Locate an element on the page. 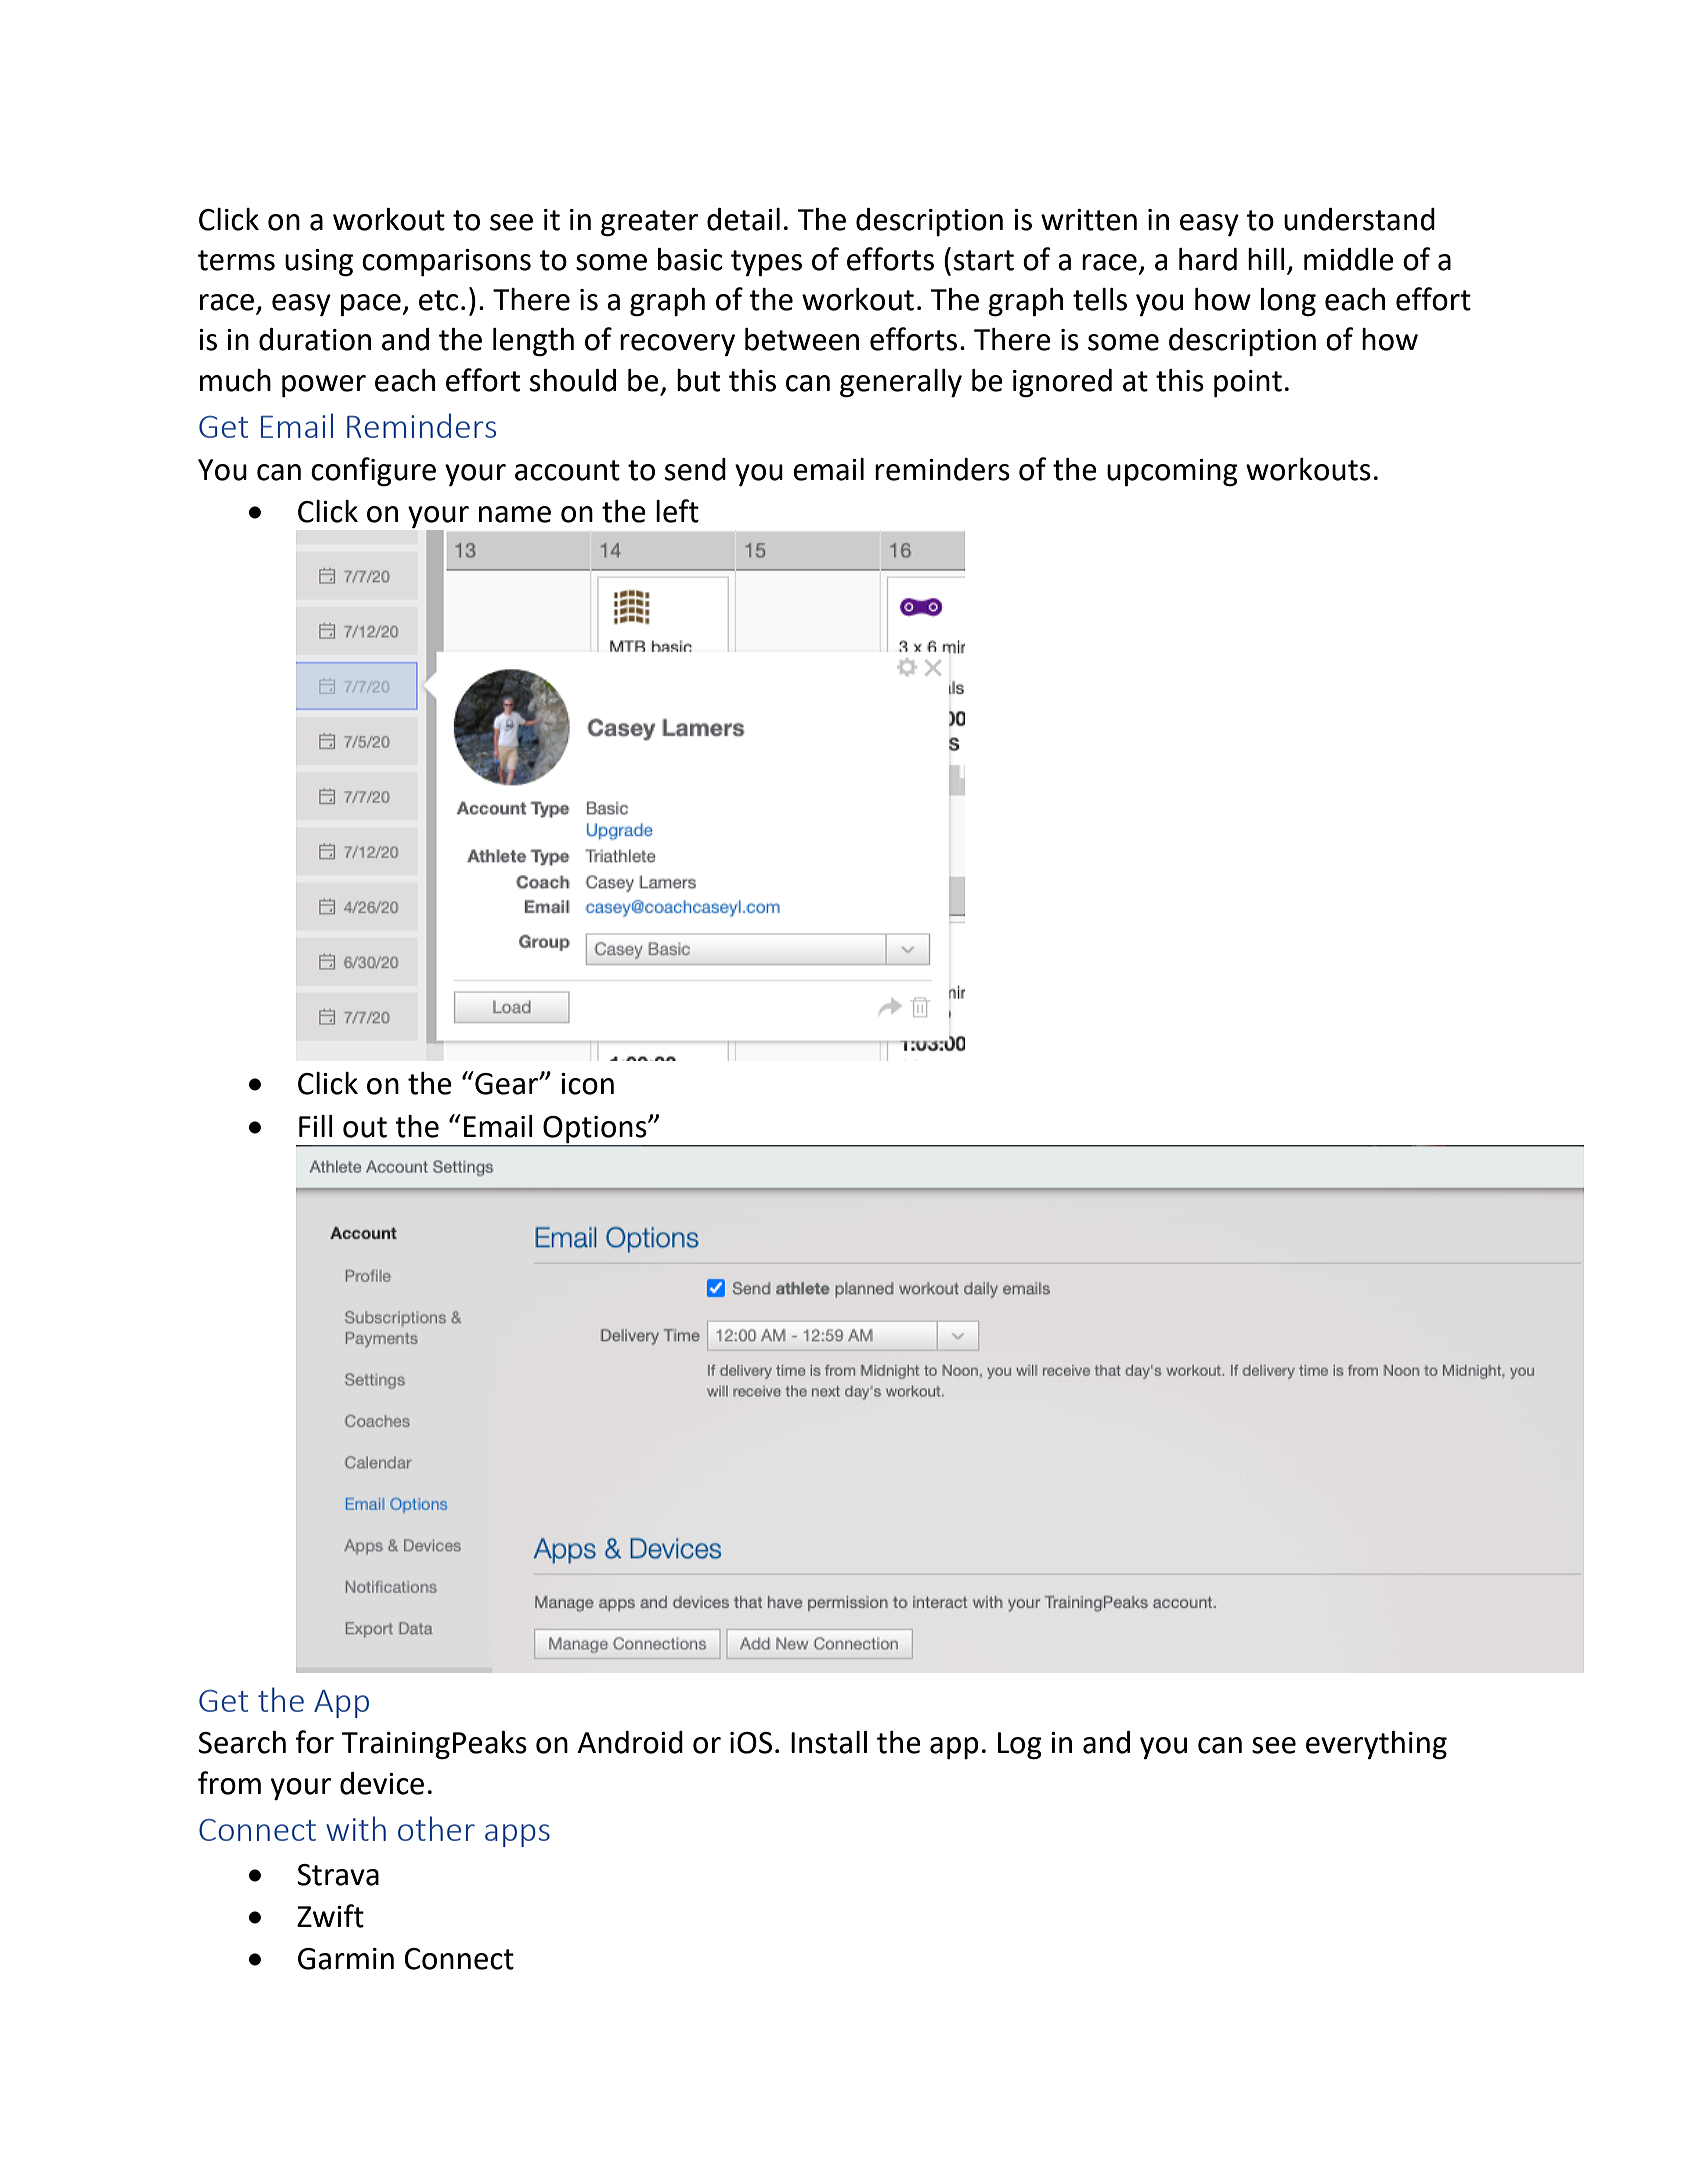  icon is located at coordinates (587, 1084).
